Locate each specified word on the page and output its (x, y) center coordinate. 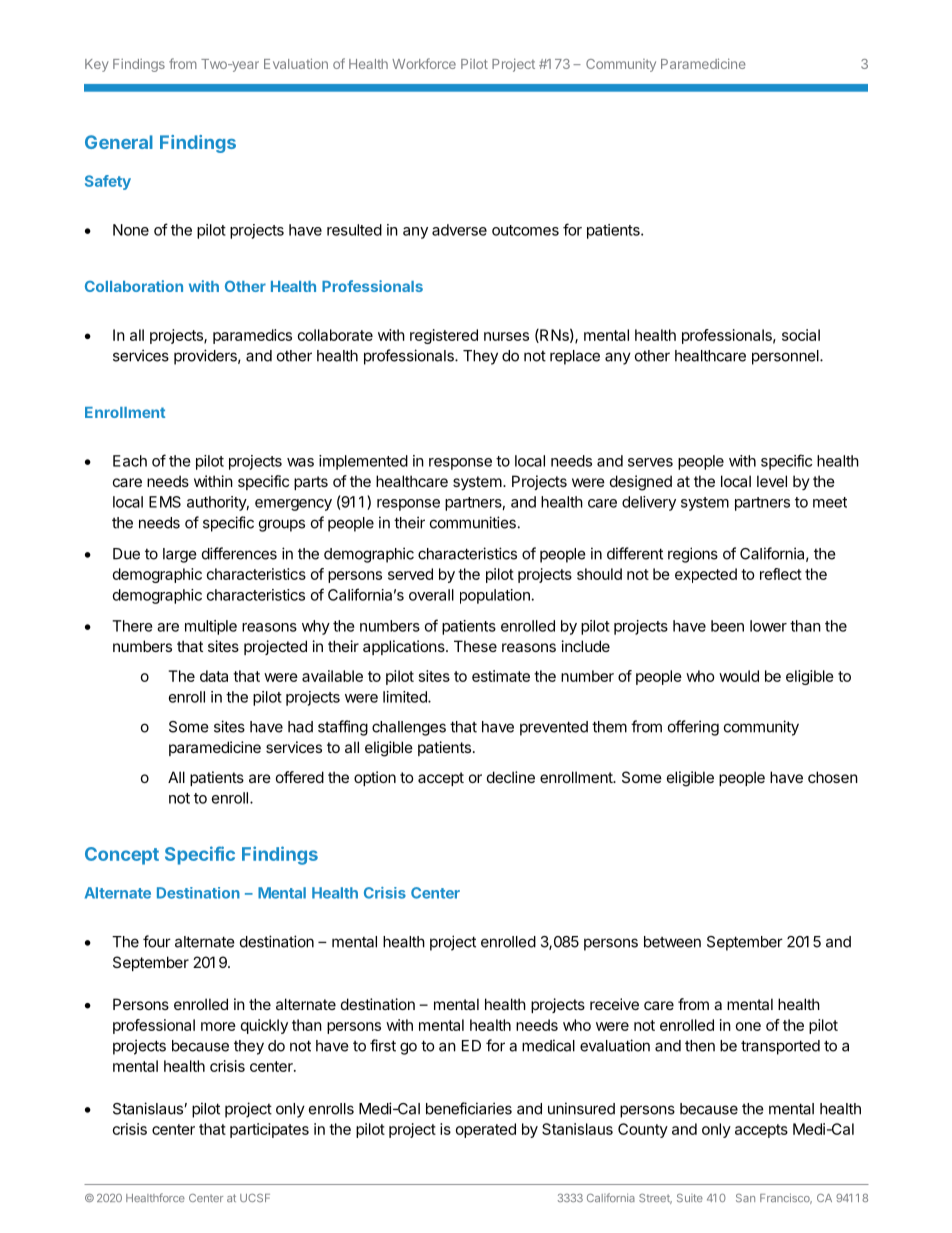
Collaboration (134, 286)
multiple (211, 627)
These (475, 646)
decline (511, 777)
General (119, 142)
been (727, 626)
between (672, 942)
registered (444, 336)
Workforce (424, 63)
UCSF (255, 1198)
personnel (786, 357)
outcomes (525, 230)
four (157, 941)
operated (486, 1130)
